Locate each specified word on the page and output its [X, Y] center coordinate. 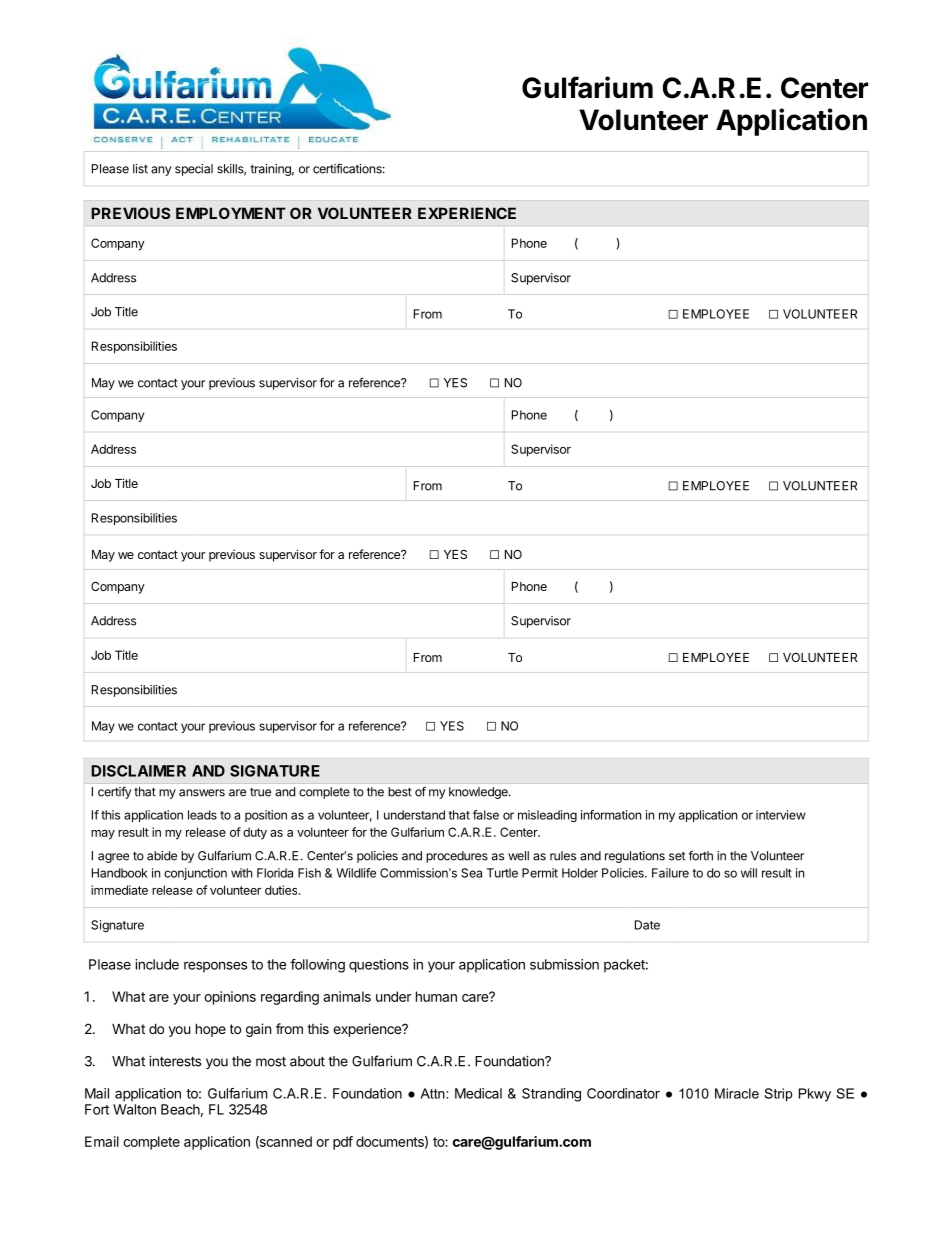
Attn [433, 1093]
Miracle [737, 1093]
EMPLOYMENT [231, 213]
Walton [134, 1109]
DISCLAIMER [138, 771]
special [194, 170]
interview [781, 815]
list [140, 169]
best [400, 792]
